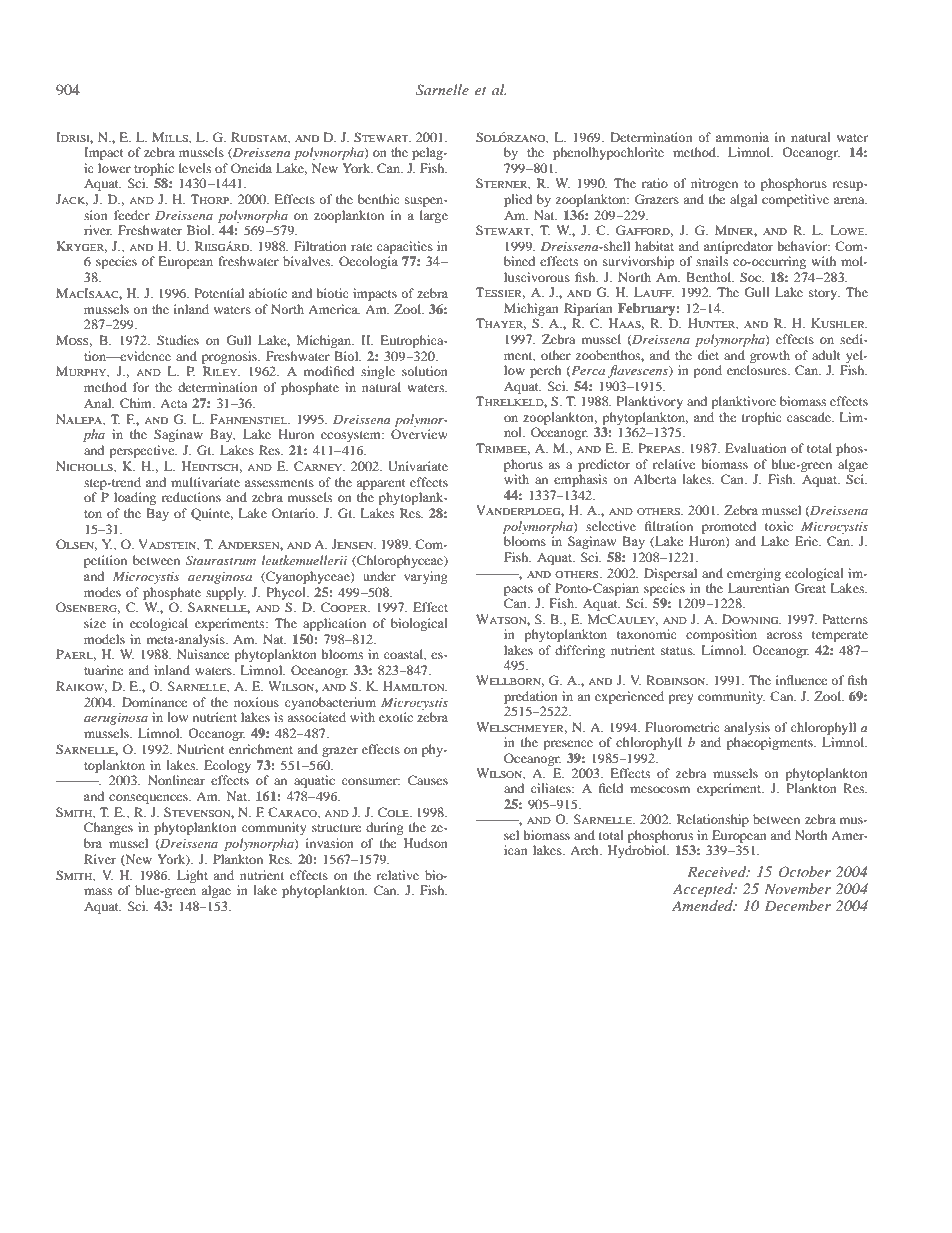 The height and width of the screenshot is (1233, 952). I want to click on growth, so click(770, 356).
